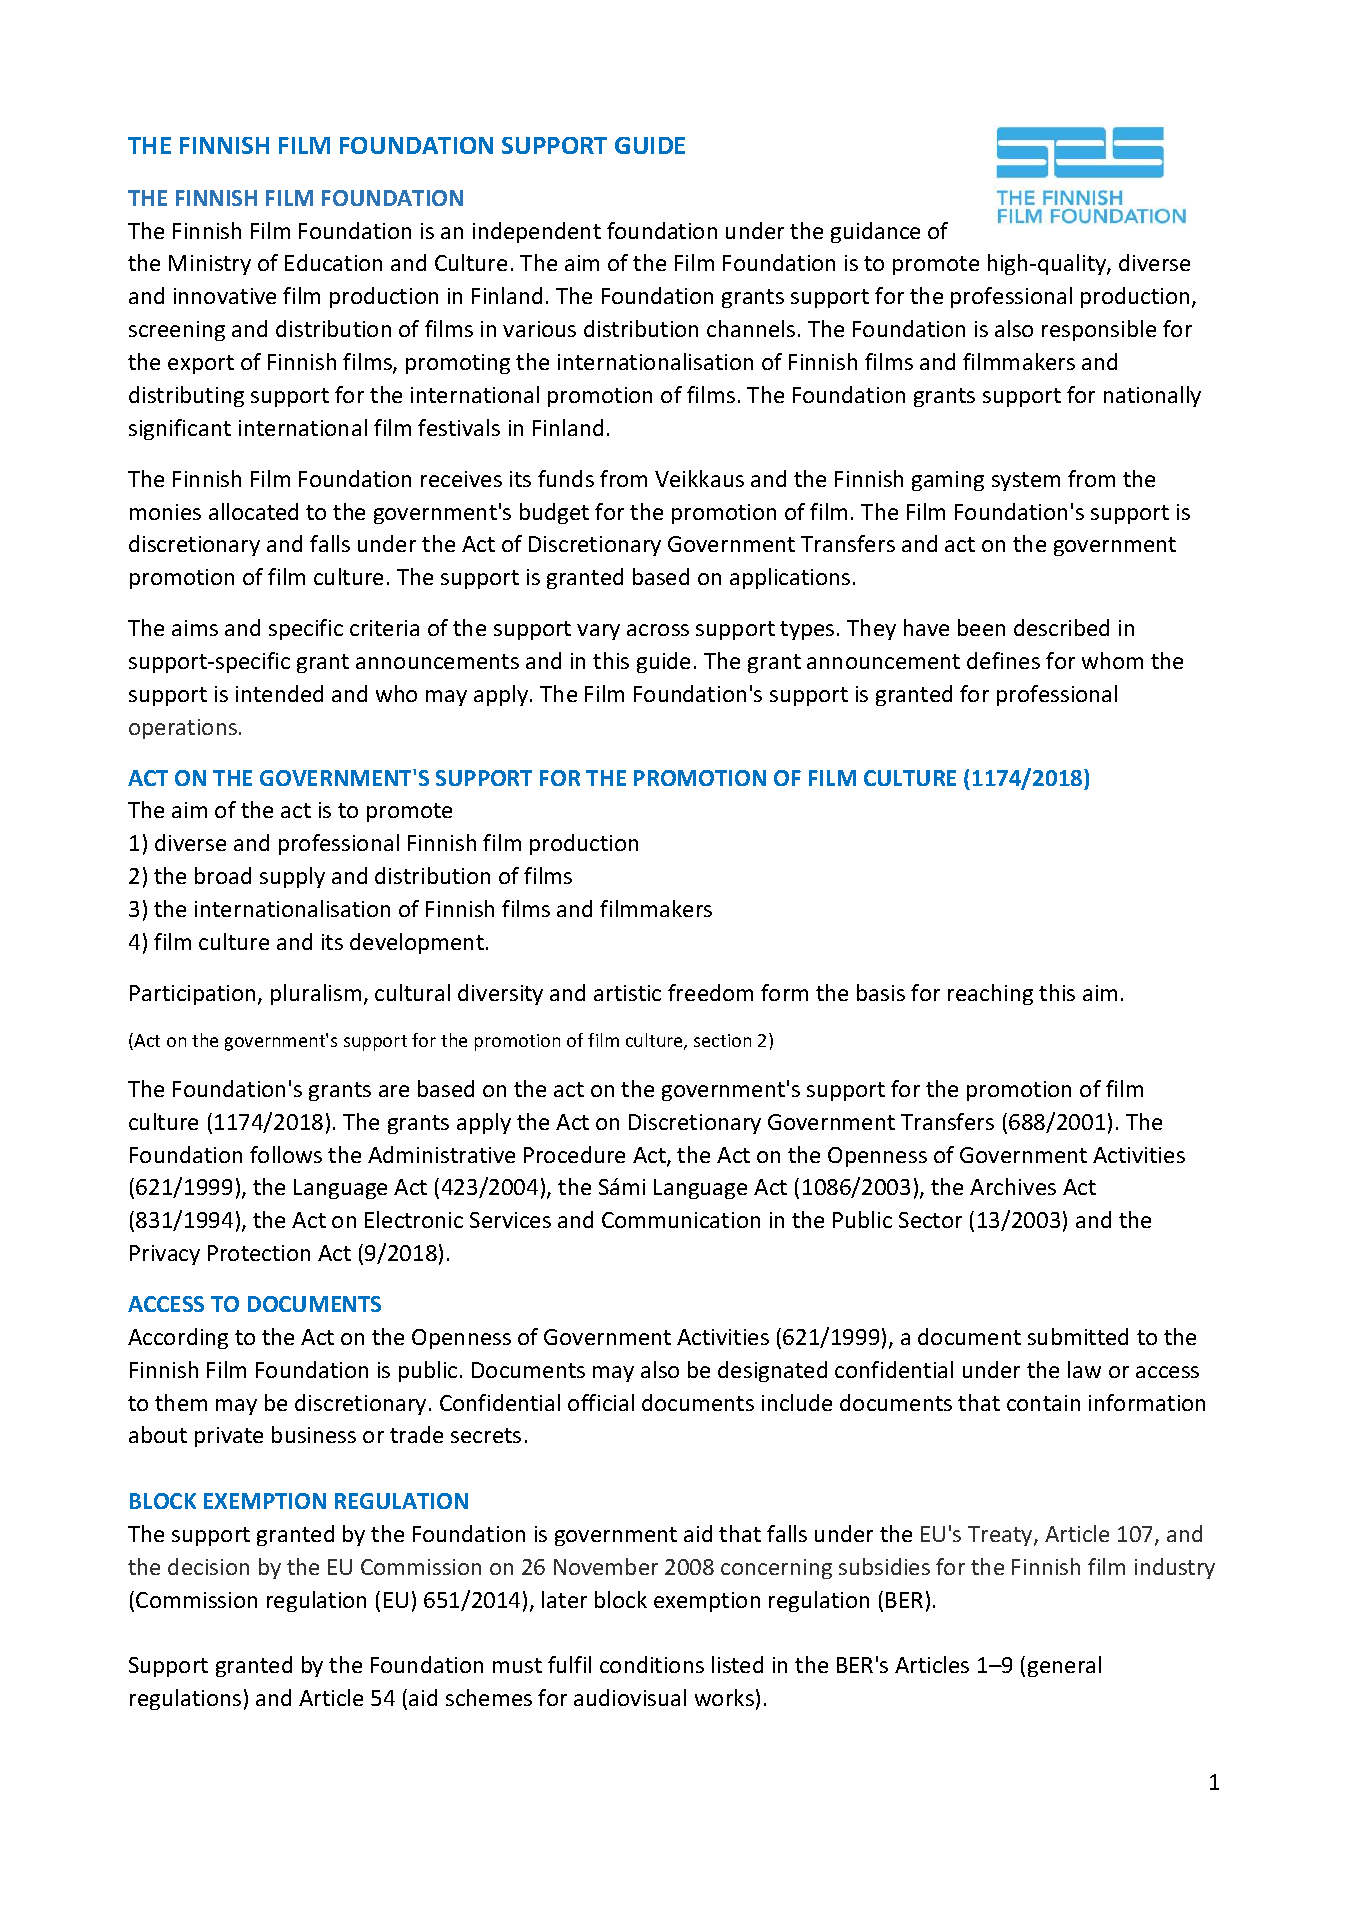 The image size is (1349, 1908). What do you see at coordinates (627, 993) in the screenshot?
I see `artistic` at bounding box center [627, 993].
